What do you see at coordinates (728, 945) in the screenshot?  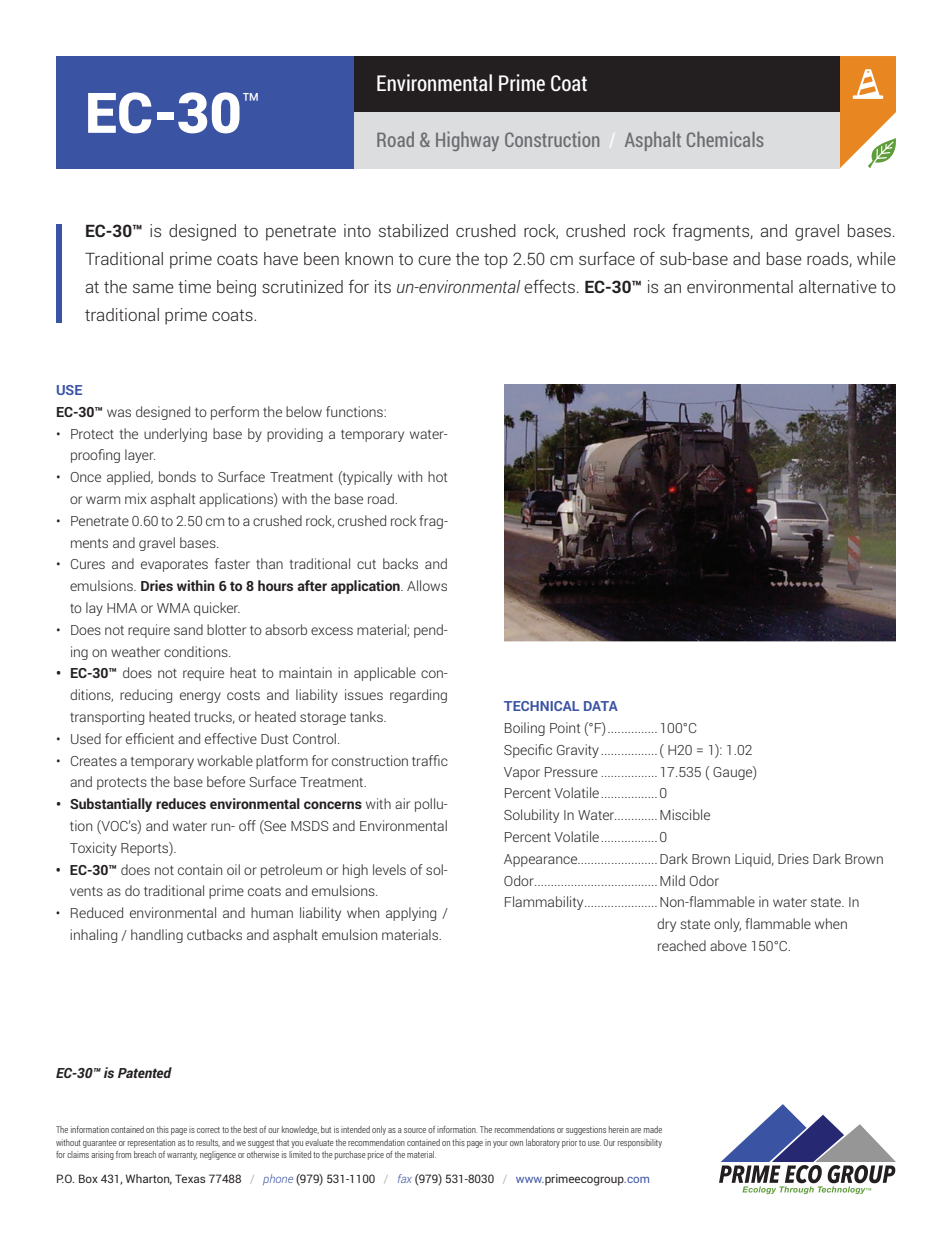 I see `above` at bounding box center [728, 945].
